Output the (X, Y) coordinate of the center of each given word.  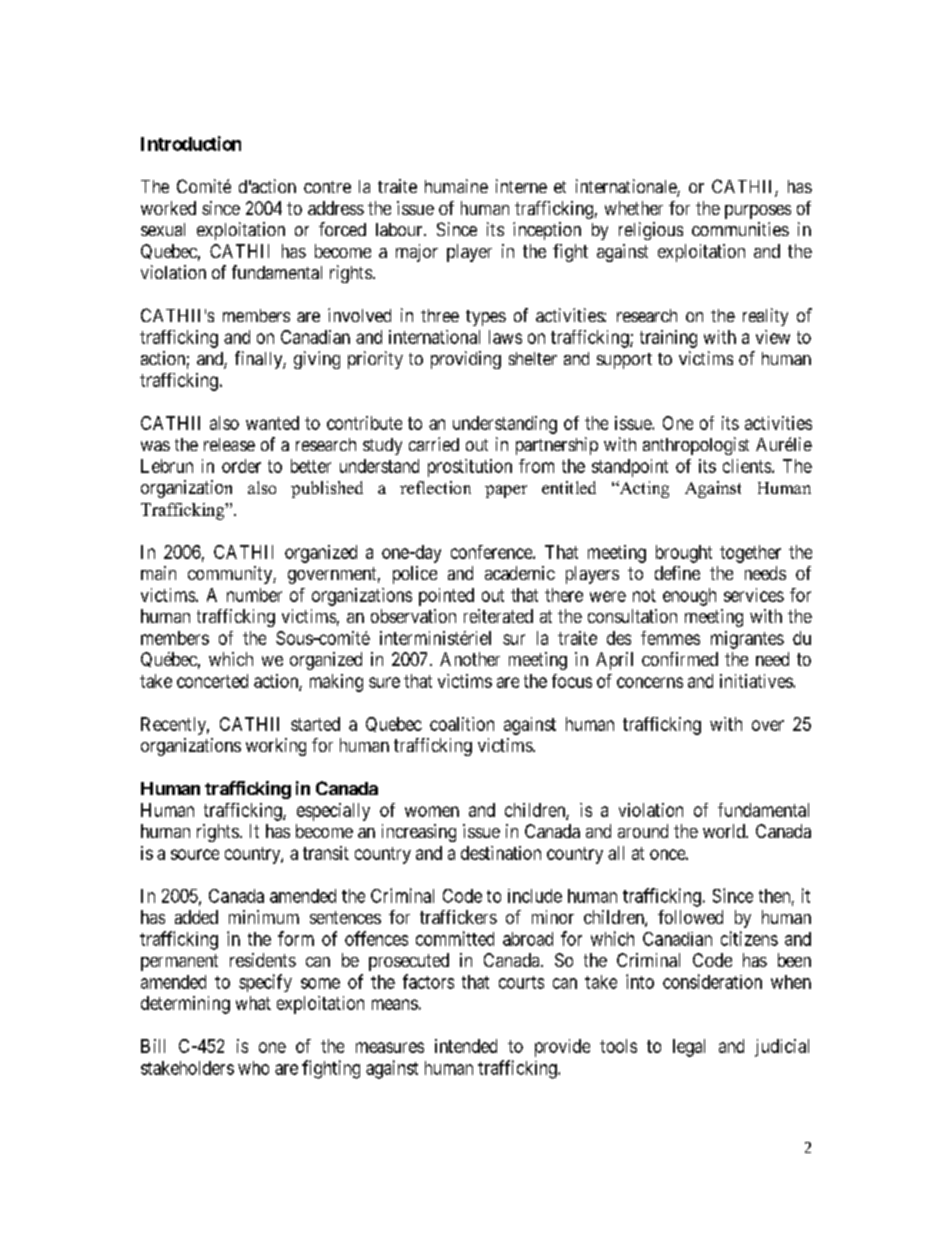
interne (521, 186)
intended (466, 1046)
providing (466, 360)
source (195, 854)
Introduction (191, 143)
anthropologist (696, 446)
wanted (272, 423)
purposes (758, 212)
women (432, 811)
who (253, 1068)
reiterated (498, 616)
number (254, 595)
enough (689, 597)
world (725, 831)
